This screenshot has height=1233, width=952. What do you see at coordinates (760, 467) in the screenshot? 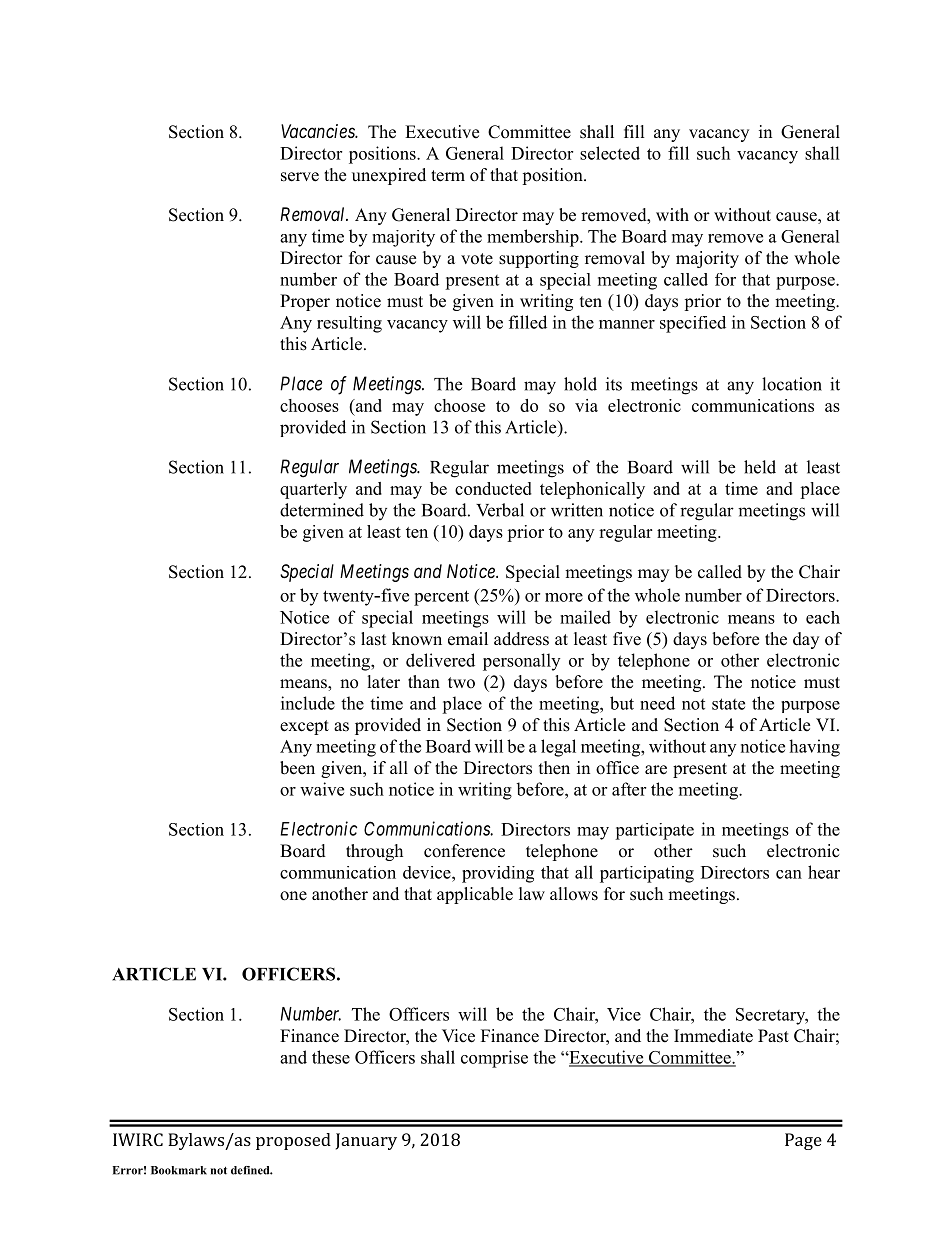
I see `held` at bounding box center [760, 467].
